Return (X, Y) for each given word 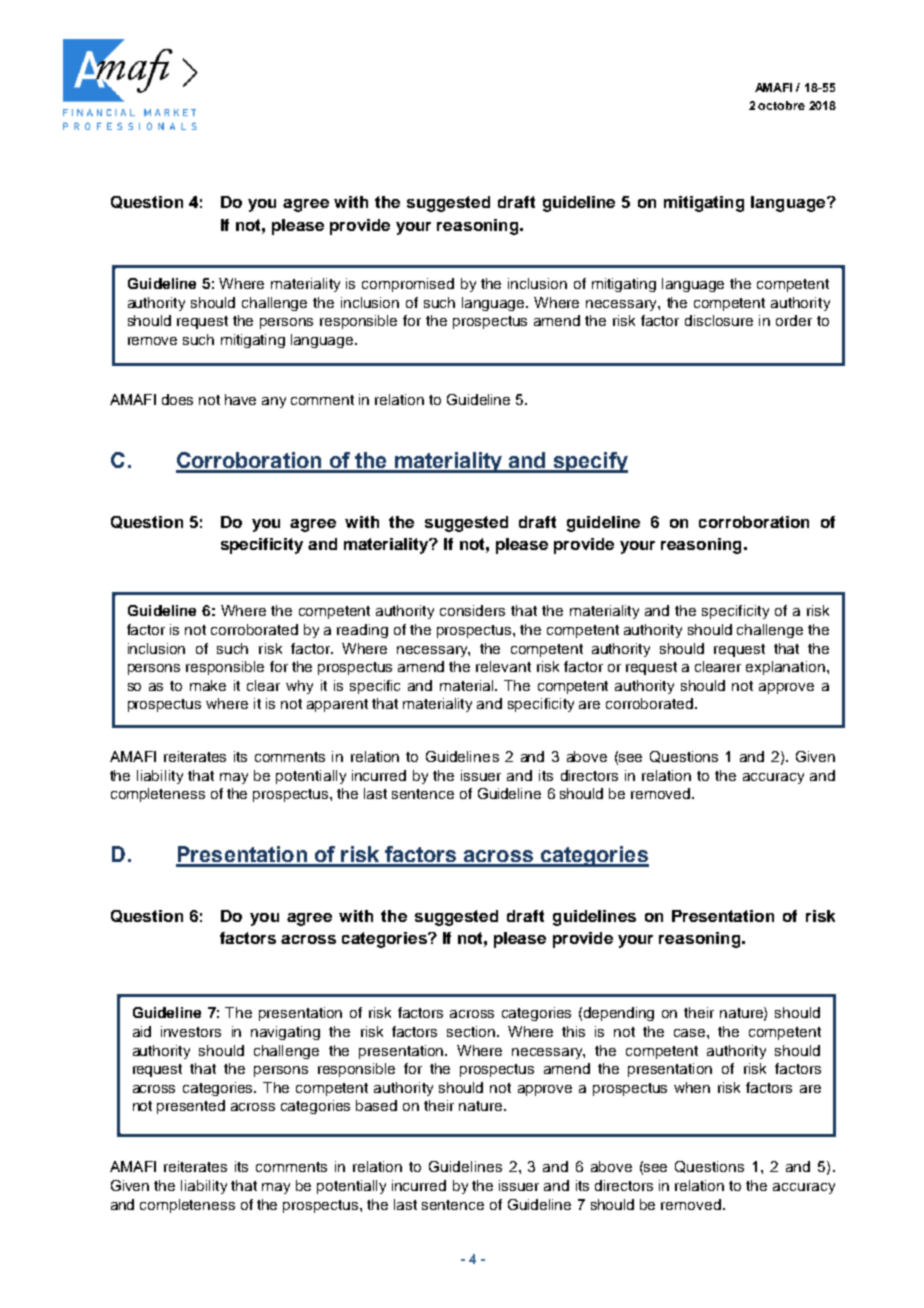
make (208, 685)
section (471, 1031)
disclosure (719, 320)
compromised (408, 285)
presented (191, 1107)
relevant (503, 666)
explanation (785, 668)
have (240, 399)
